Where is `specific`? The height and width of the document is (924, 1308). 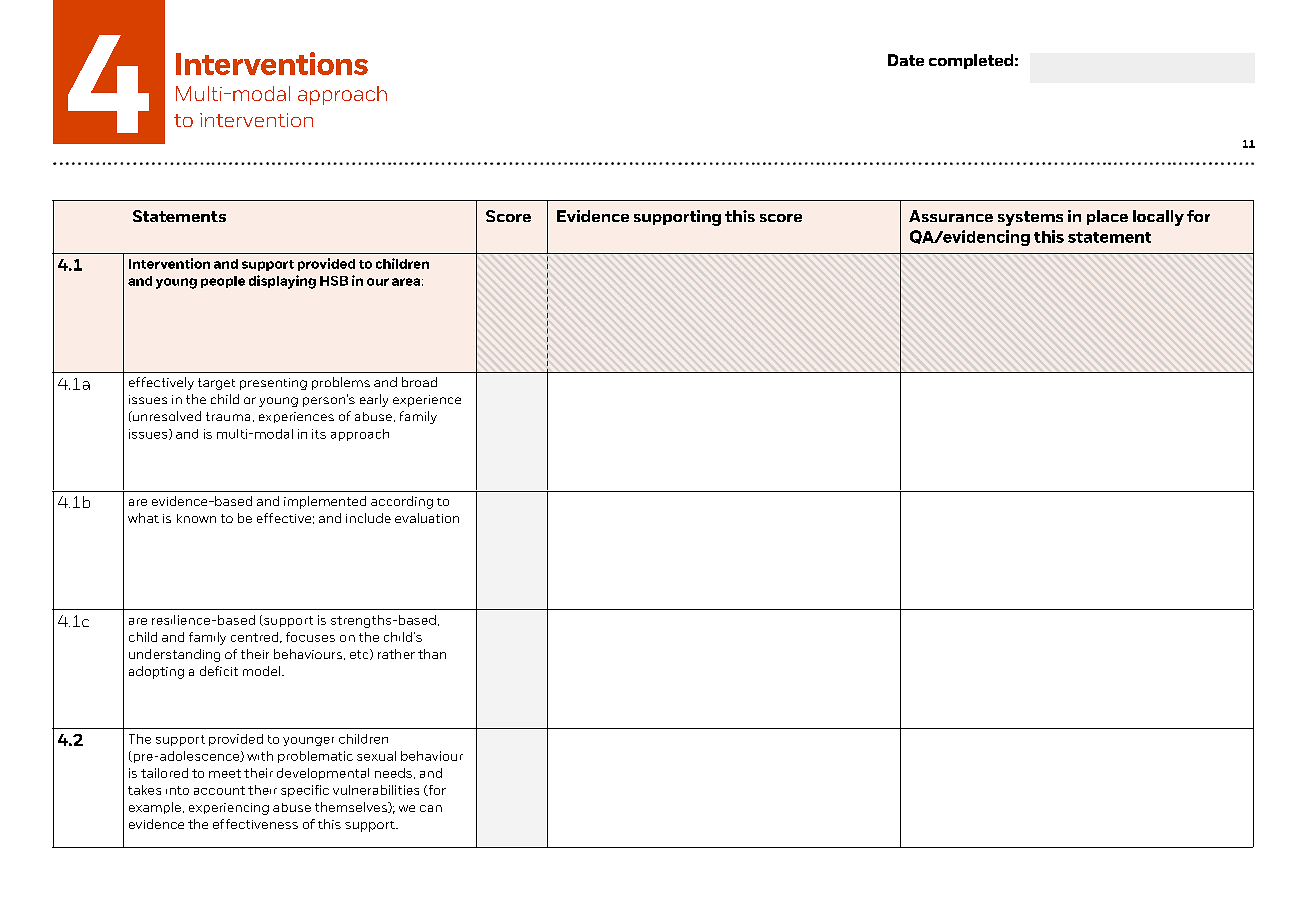
specific is located at coordinates (305, 791).
